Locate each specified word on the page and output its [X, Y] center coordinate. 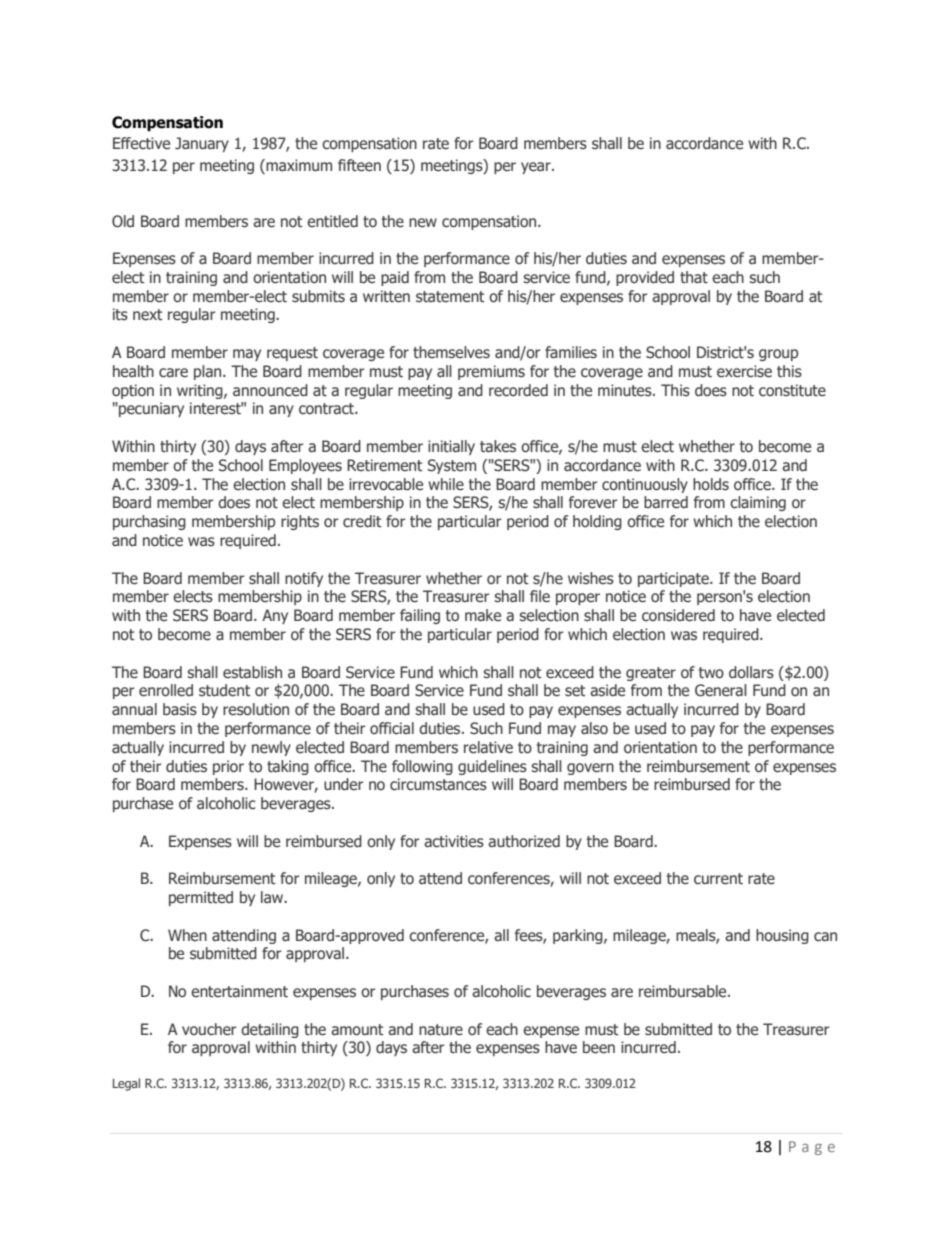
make [483, 615]
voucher [209, 1029]
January [202, 144]
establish [252, 672]
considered [678, 615]
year [537, 168]
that [694, 277]
